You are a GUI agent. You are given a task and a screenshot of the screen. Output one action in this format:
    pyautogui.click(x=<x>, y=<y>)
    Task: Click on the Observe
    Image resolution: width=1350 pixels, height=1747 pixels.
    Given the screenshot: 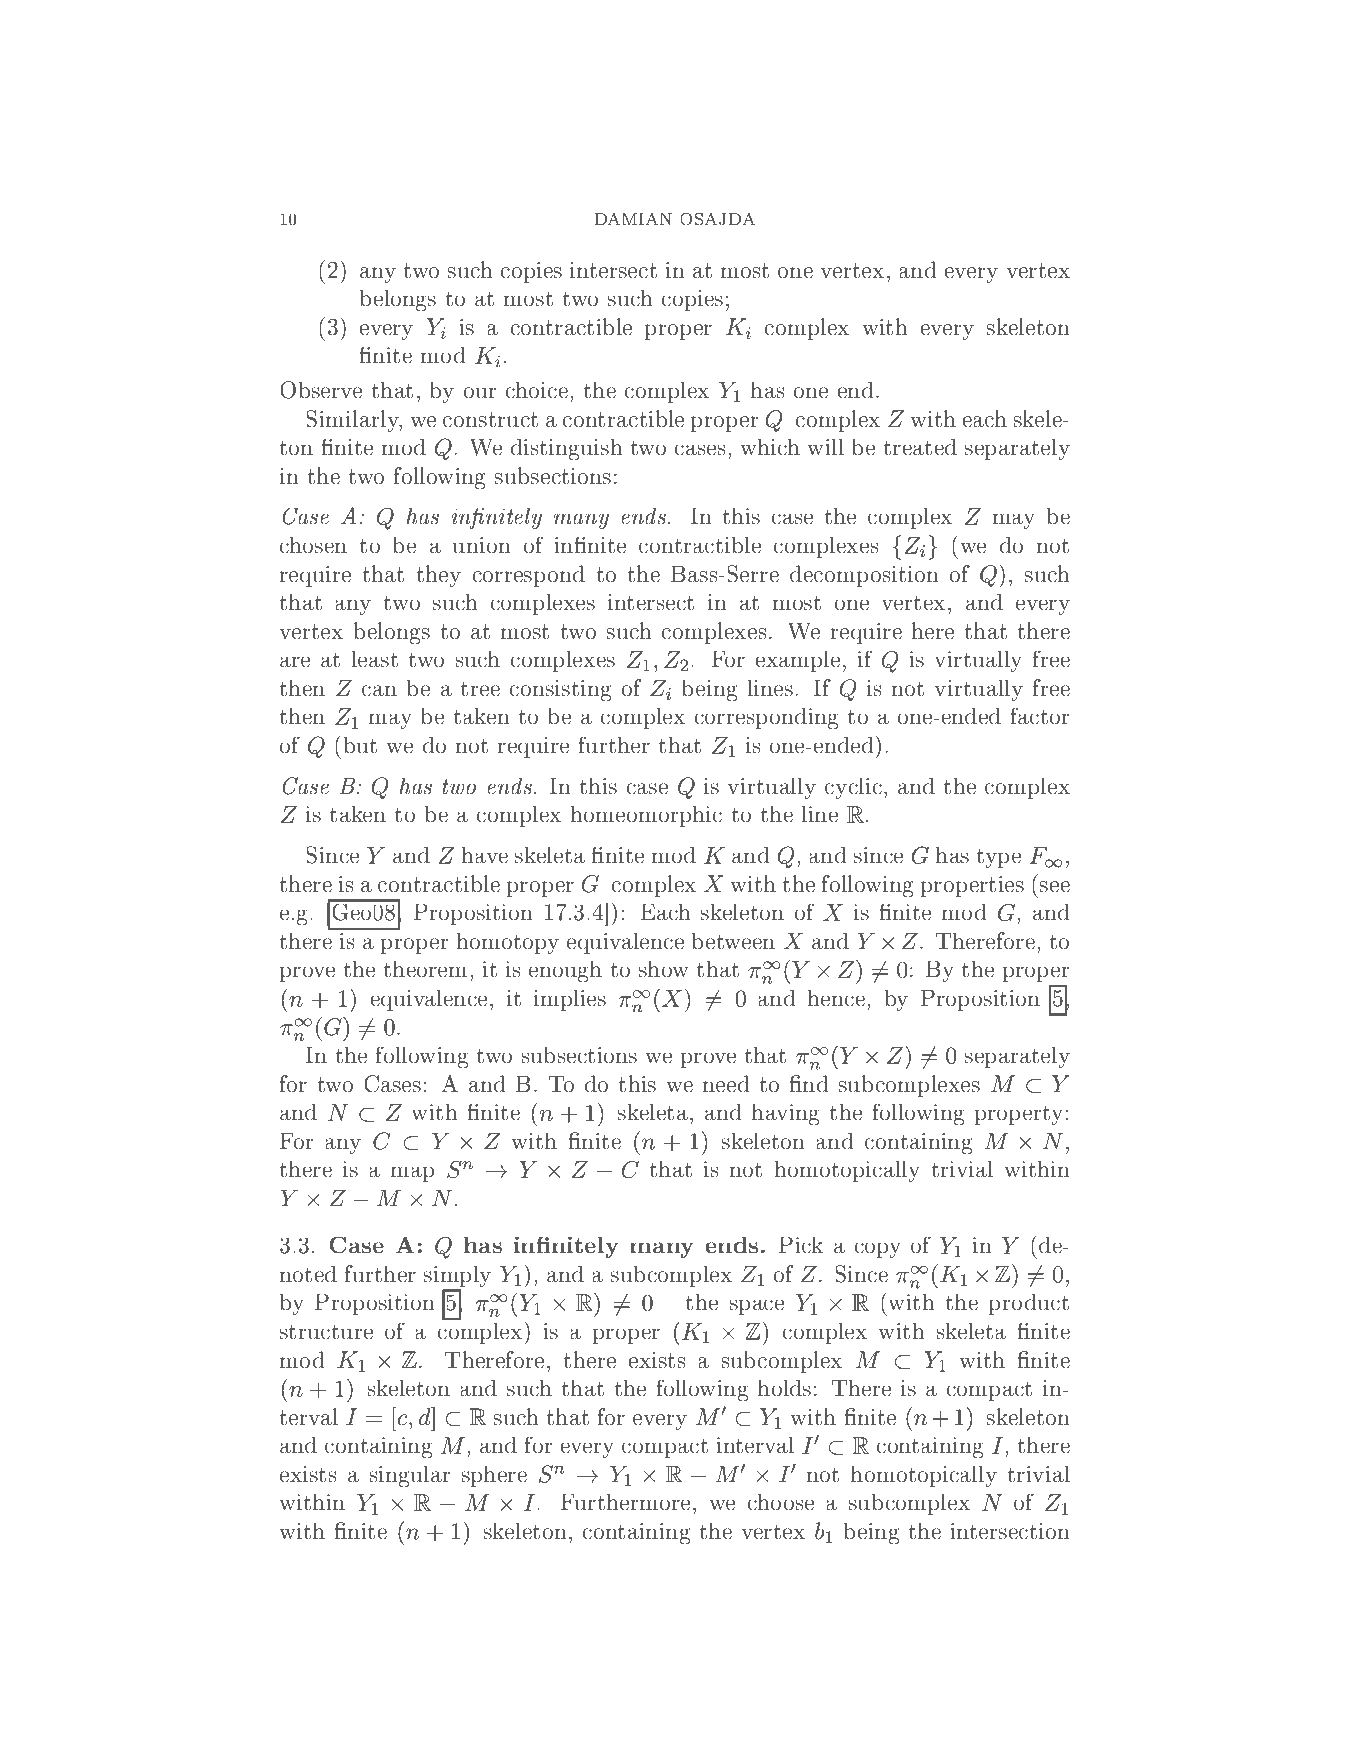 What is the action you would take?
    pyautogui.click(x=321, y=390)
